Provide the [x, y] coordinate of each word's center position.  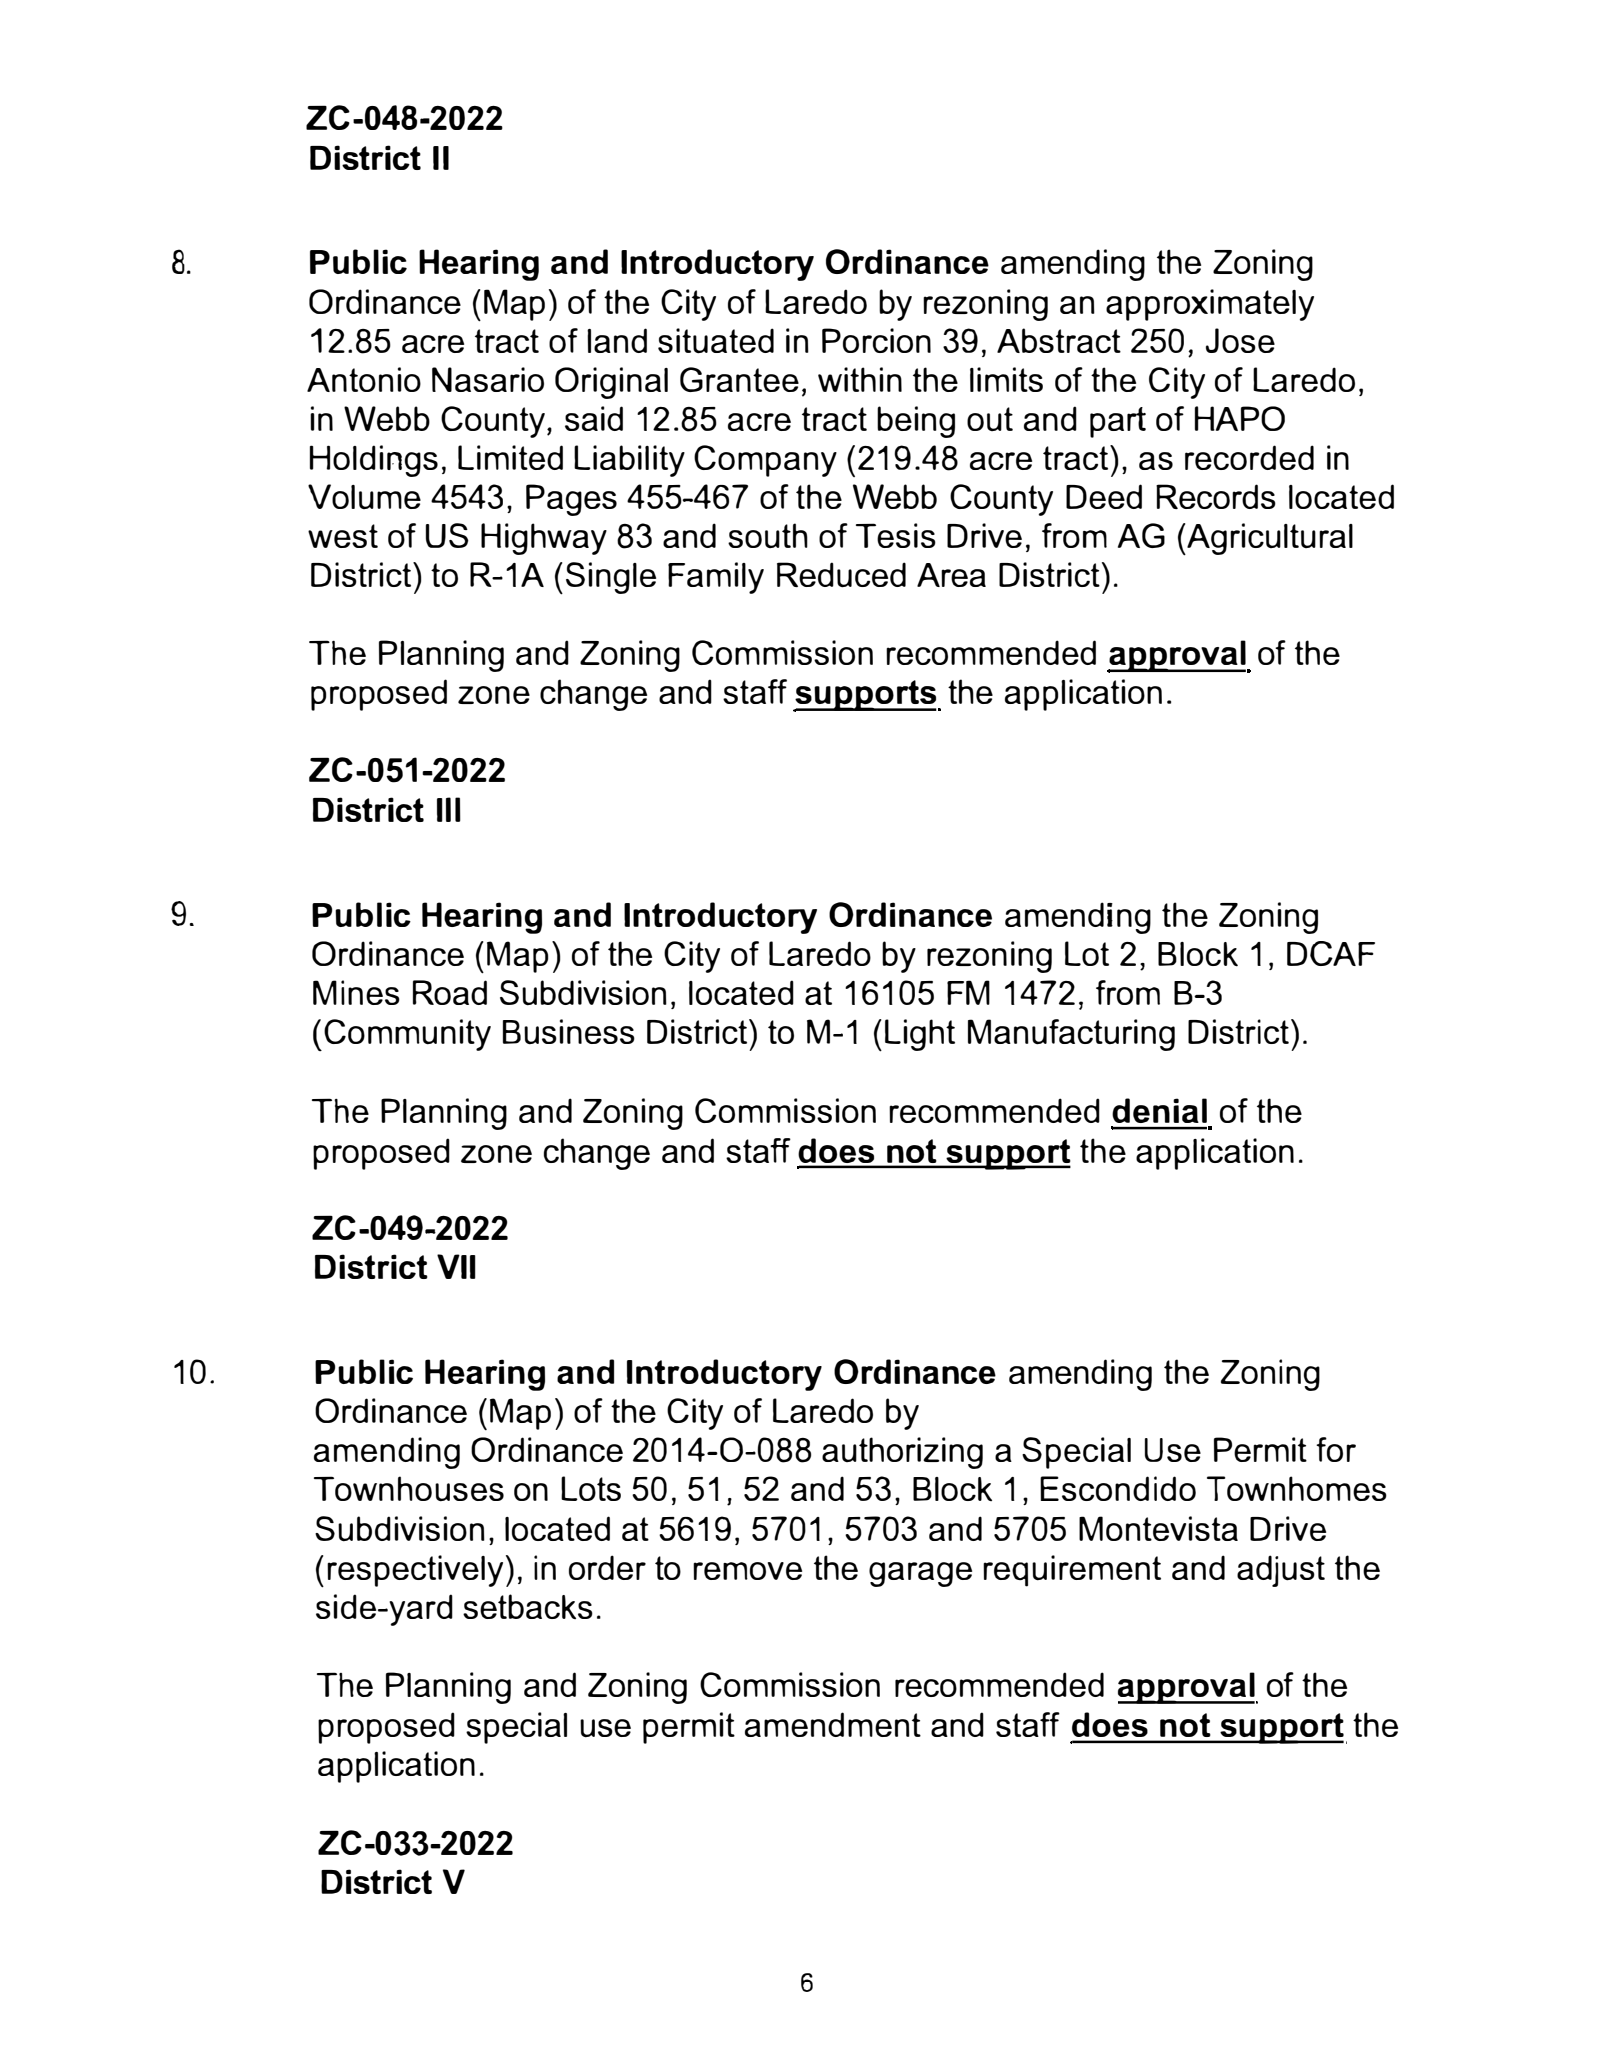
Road [450, 992]
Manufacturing [1071, 1035]
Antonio [364, 379]
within [860, 379]
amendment [833, 1724]
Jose [1240, 340]
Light [920, 1035]
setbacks [528, 1606]
